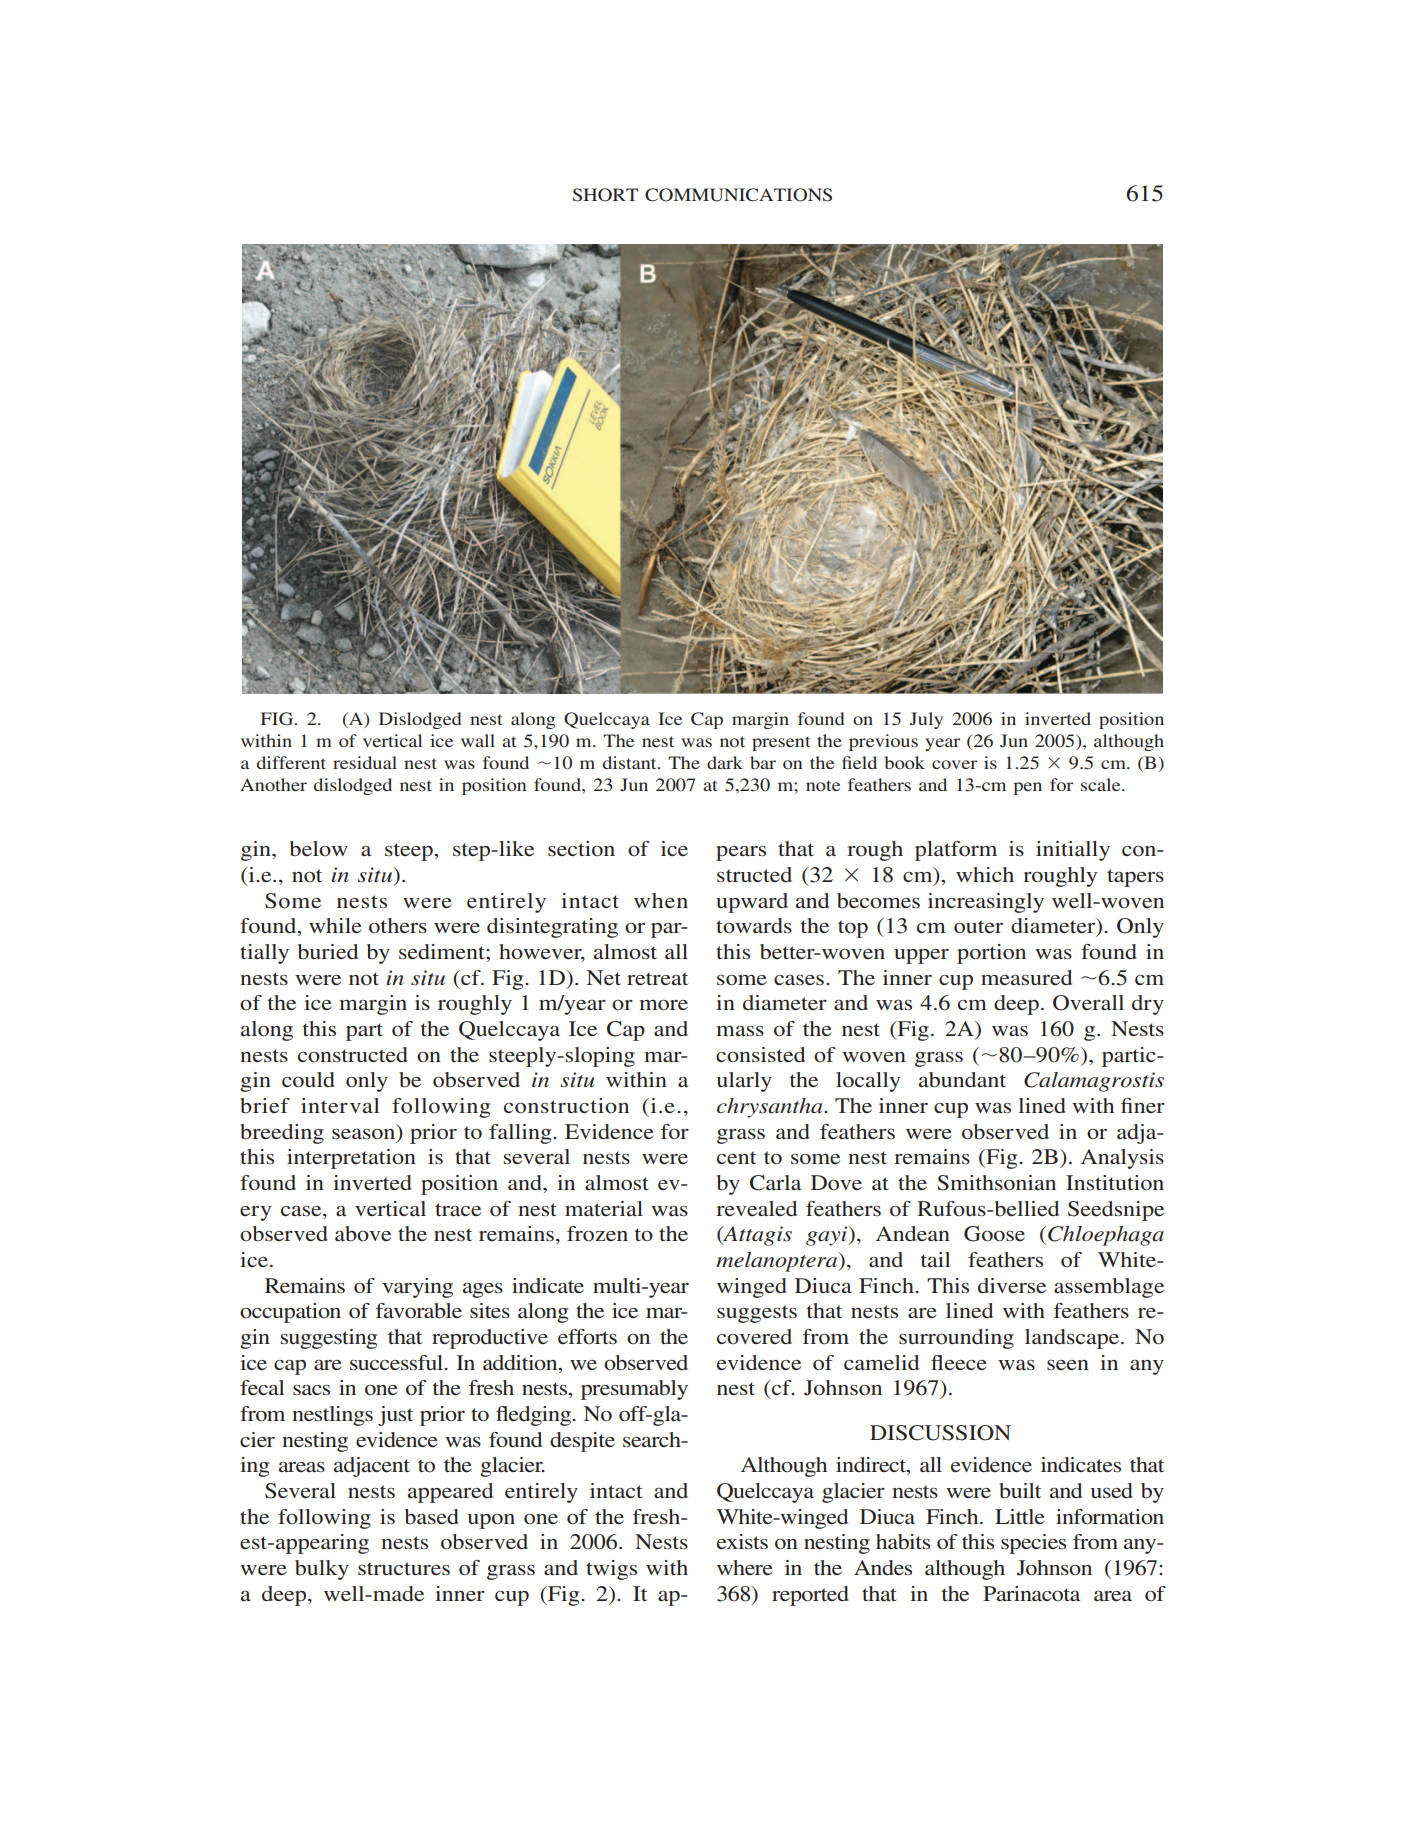  What do you see at coordinates (926, 720) in the image?
I see `July` at bounding box center [926, 720].
